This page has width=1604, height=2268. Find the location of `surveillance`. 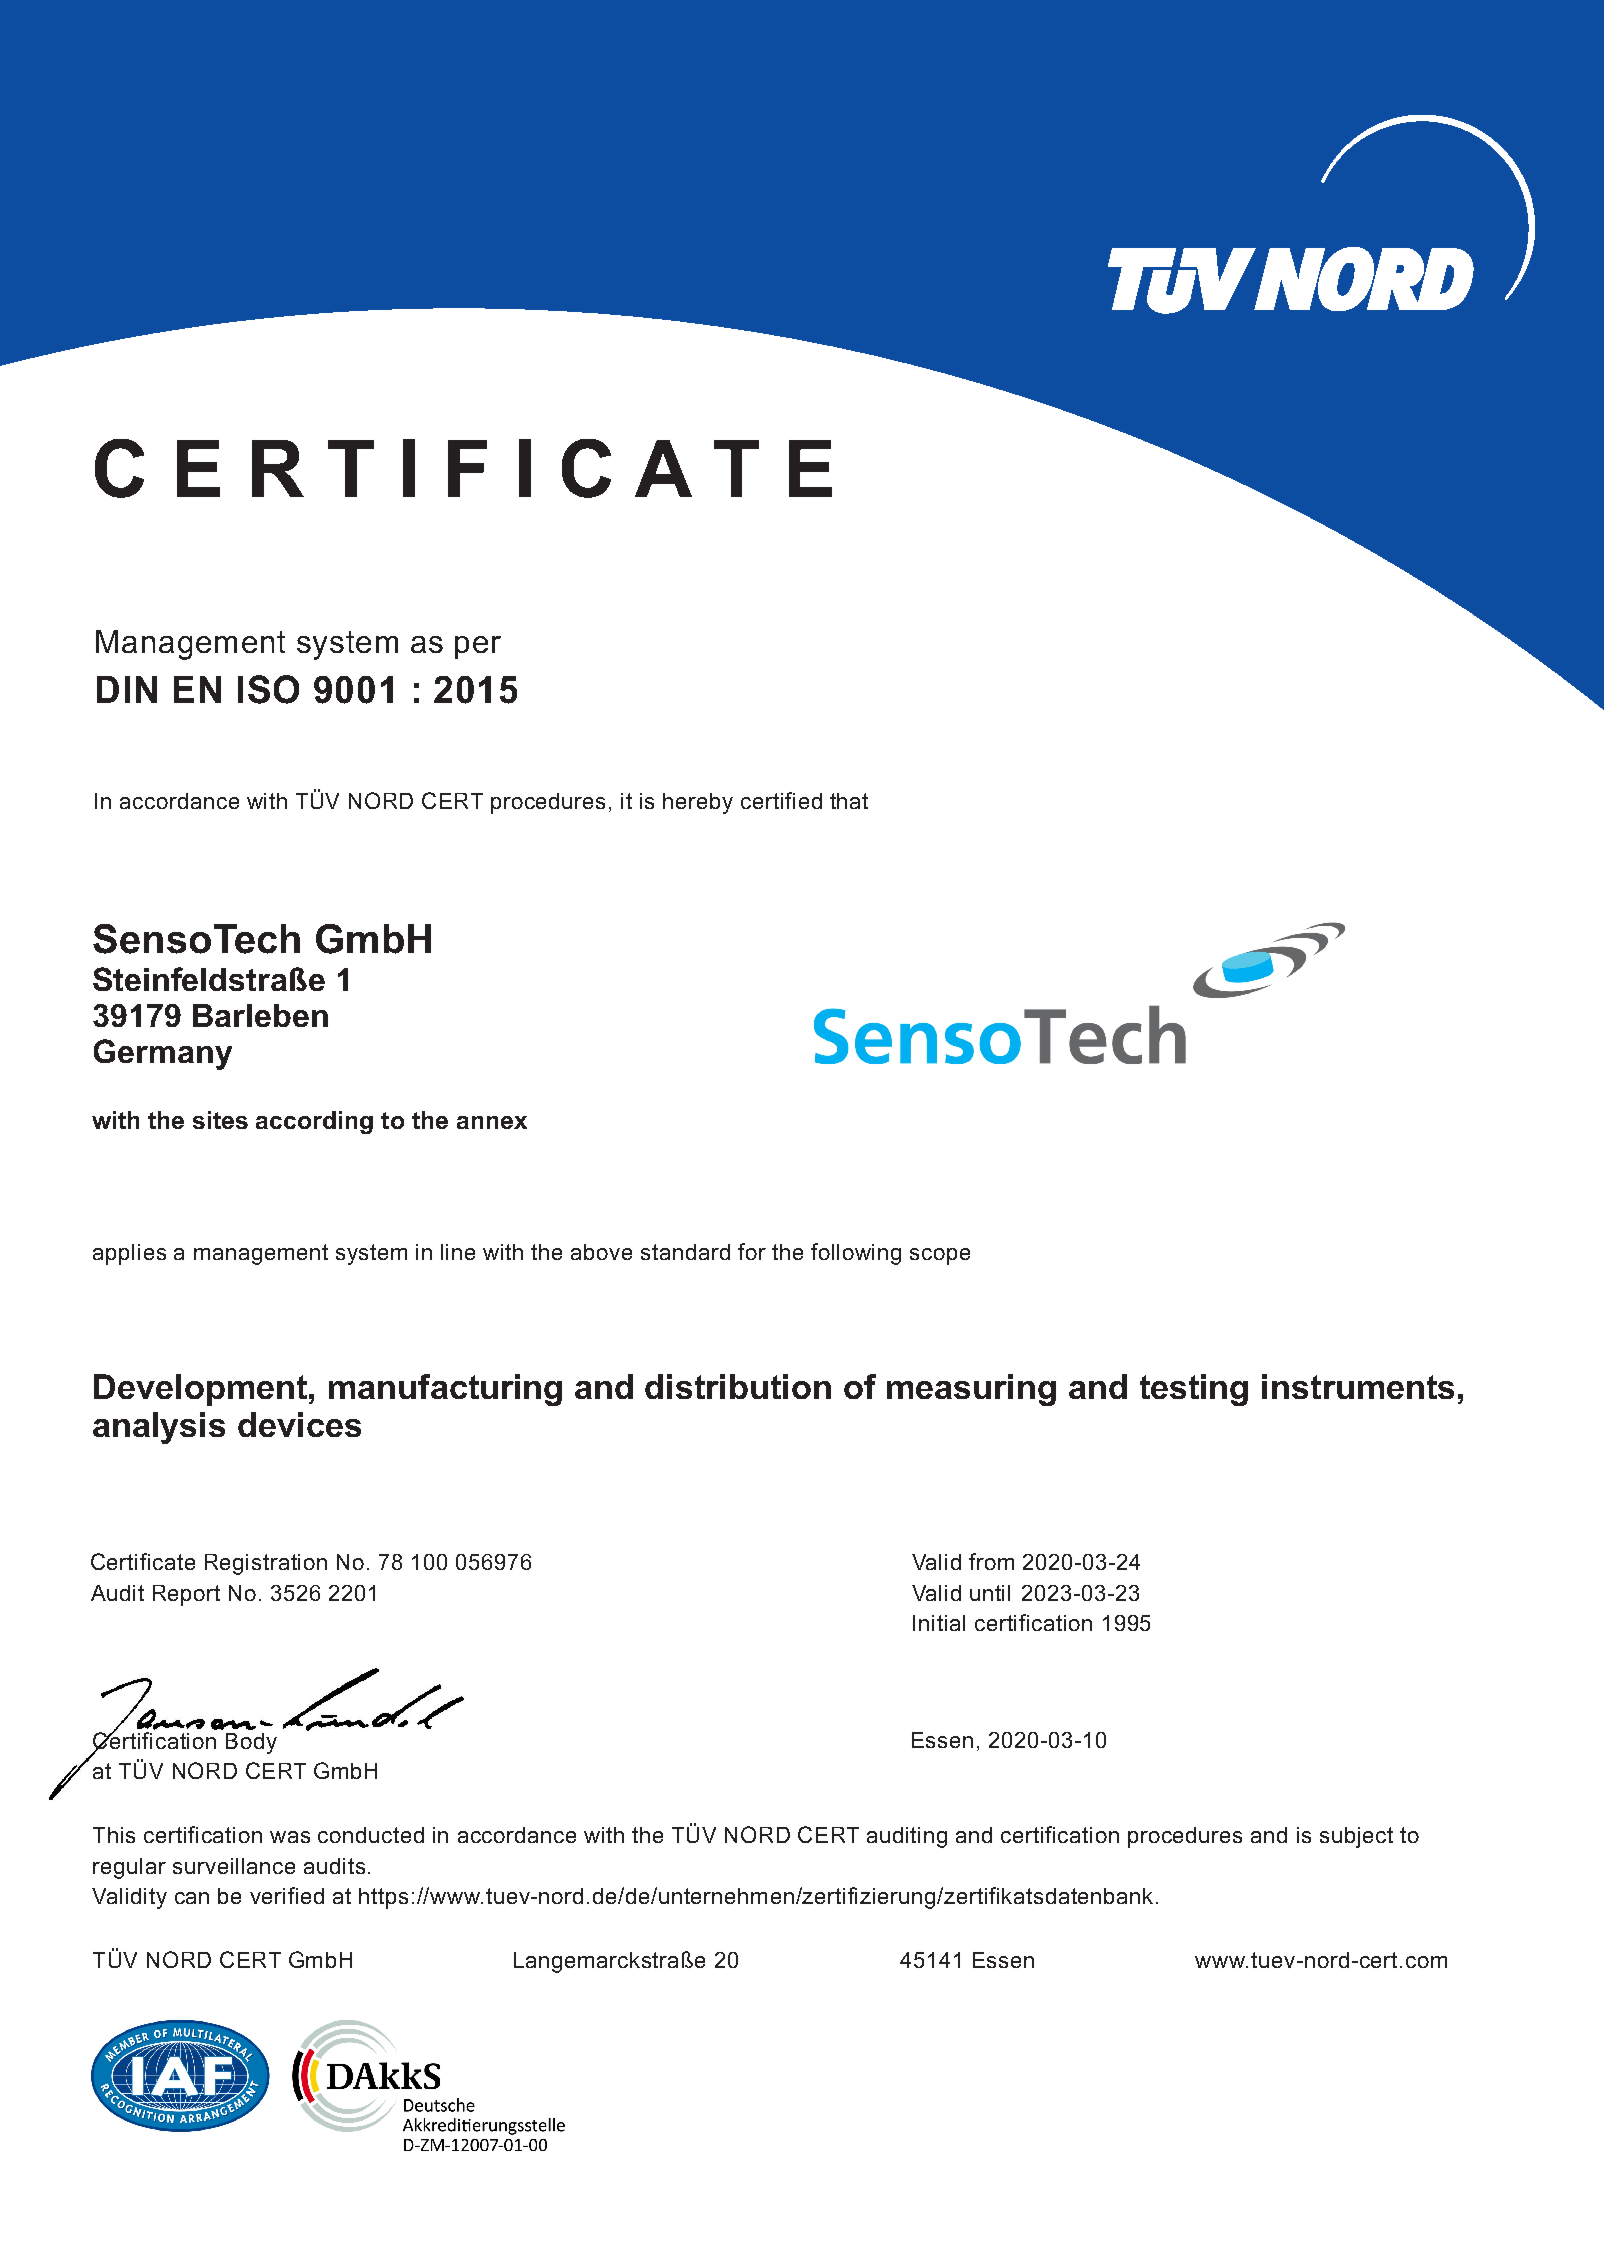

surveillance is located at coordinates (234, 1866).
